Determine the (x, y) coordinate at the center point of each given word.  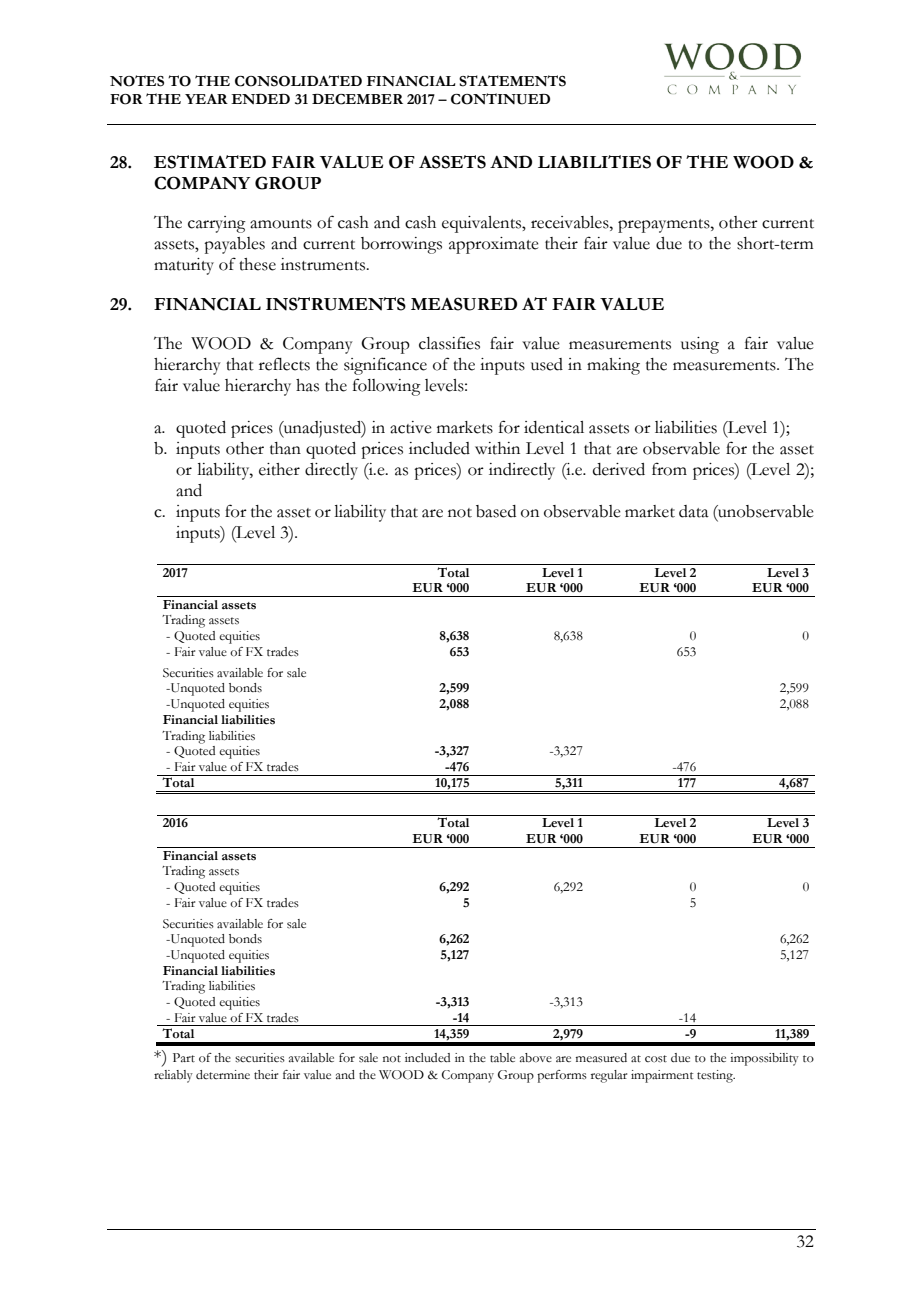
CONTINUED (500, 99)
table (502, 1057)
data (694, 511)
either (279, 469)
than (285, 448)
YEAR (206, 99)
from (669, 469)
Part (184, 1057)
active (411, 427)
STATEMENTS (512, 81)
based (496, 511)
